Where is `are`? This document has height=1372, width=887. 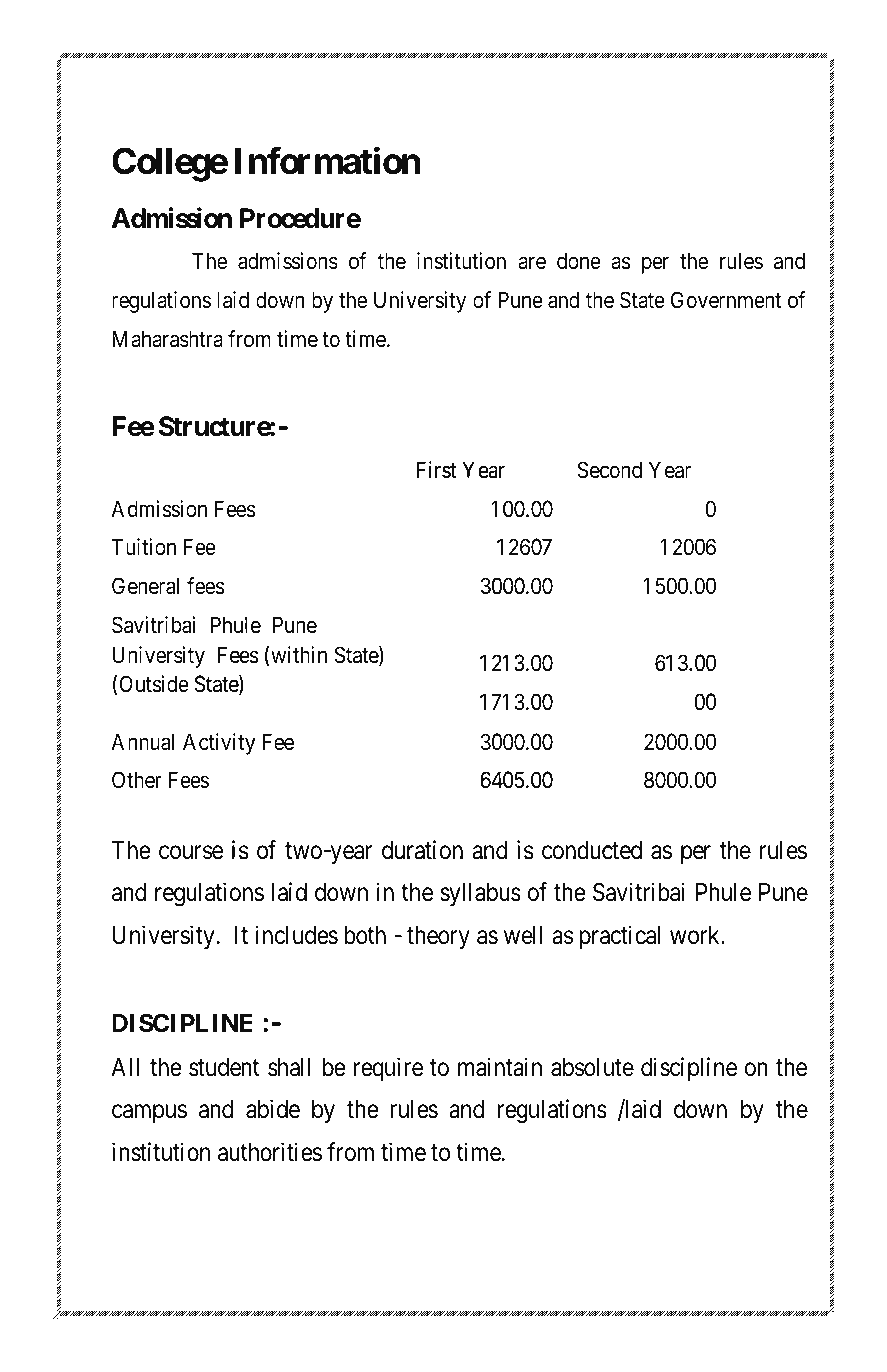 are is located at coordinates (532, 263).
